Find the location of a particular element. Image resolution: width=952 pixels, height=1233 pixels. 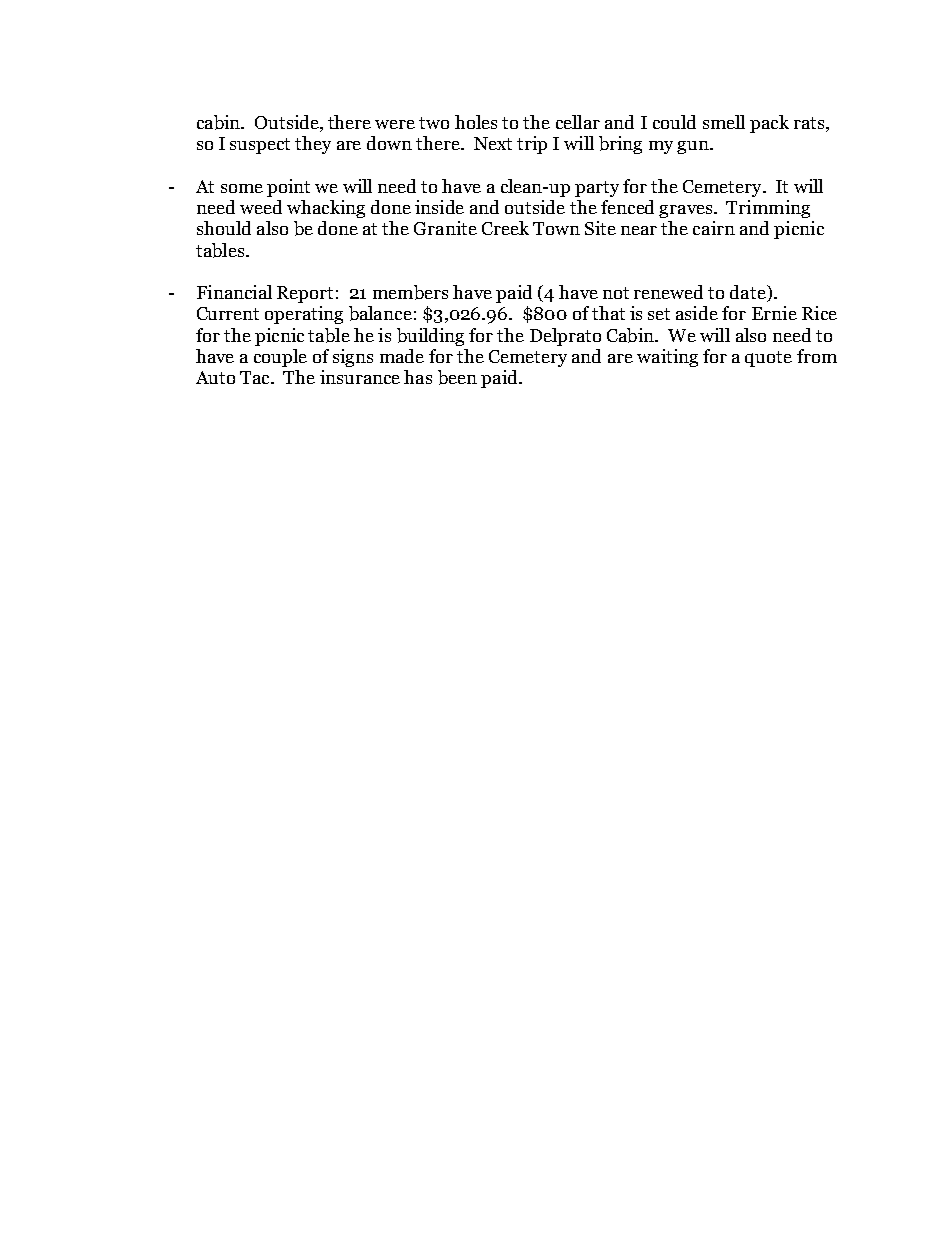

operating is located at coordinates (304, 315).
